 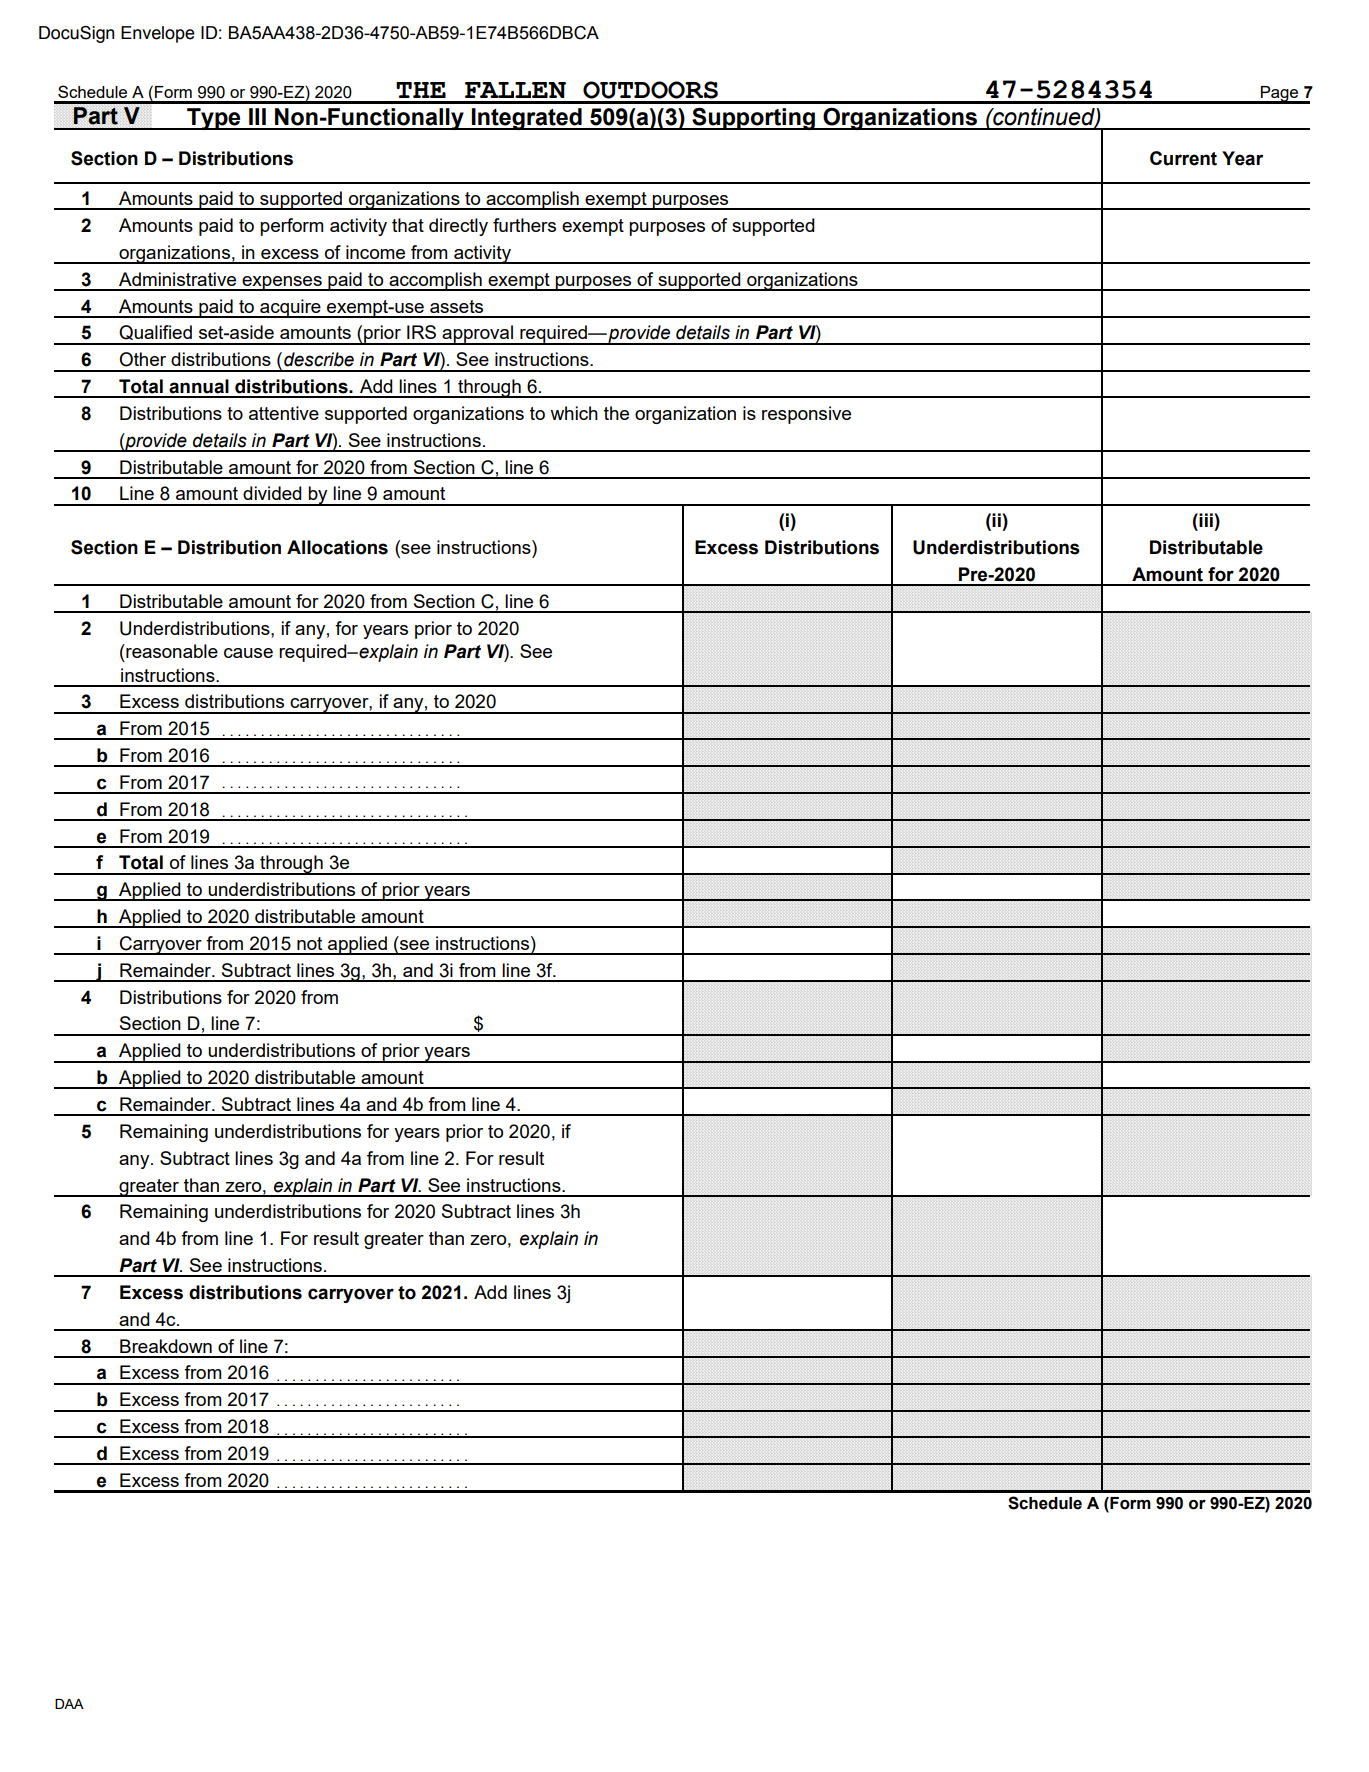 What do you see at coordinates (1183, 158) in the screenshot?
I see `Current` at bounding box center [1183, 158].
